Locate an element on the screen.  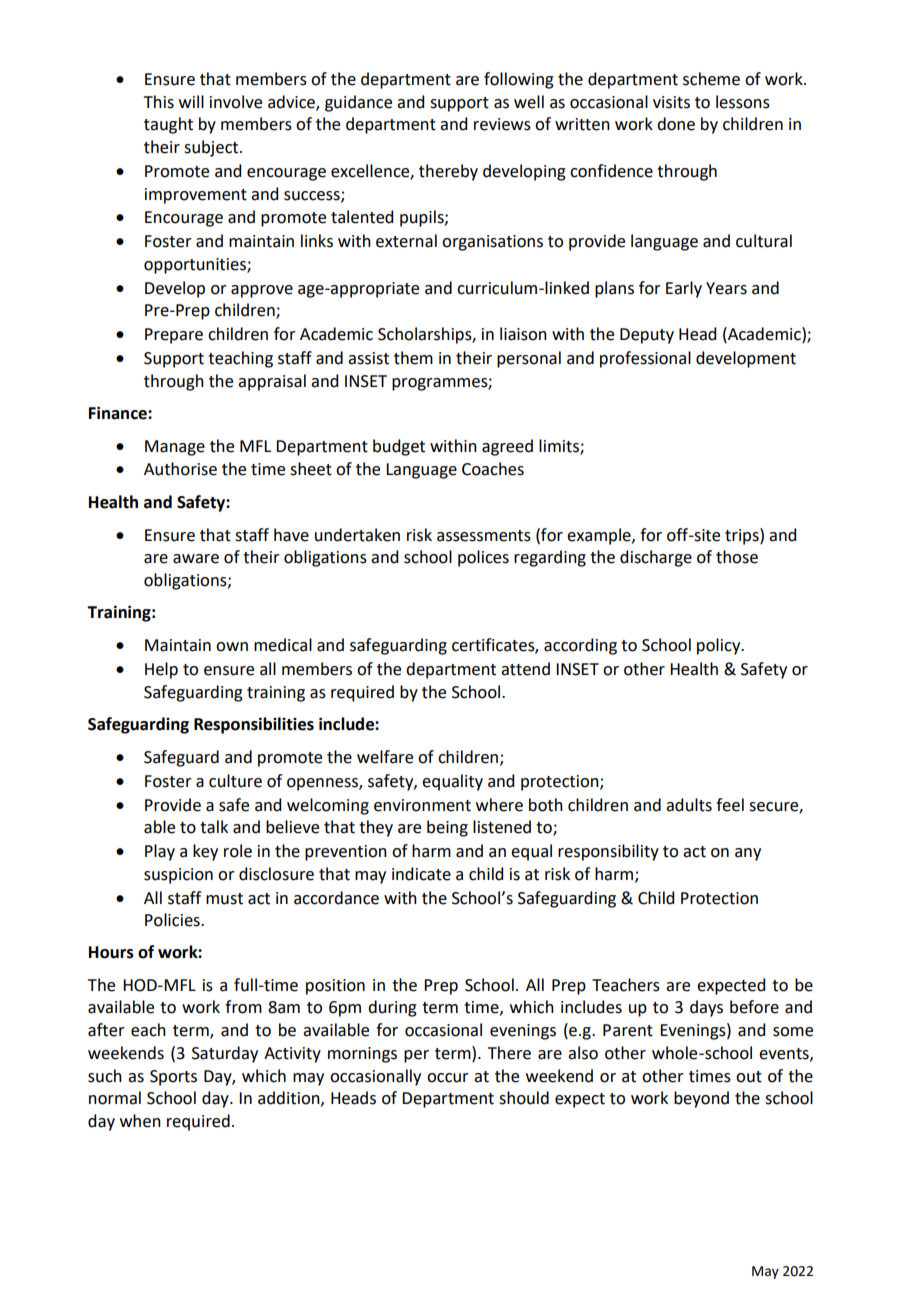
polices is located at coordinates (483, 558).
